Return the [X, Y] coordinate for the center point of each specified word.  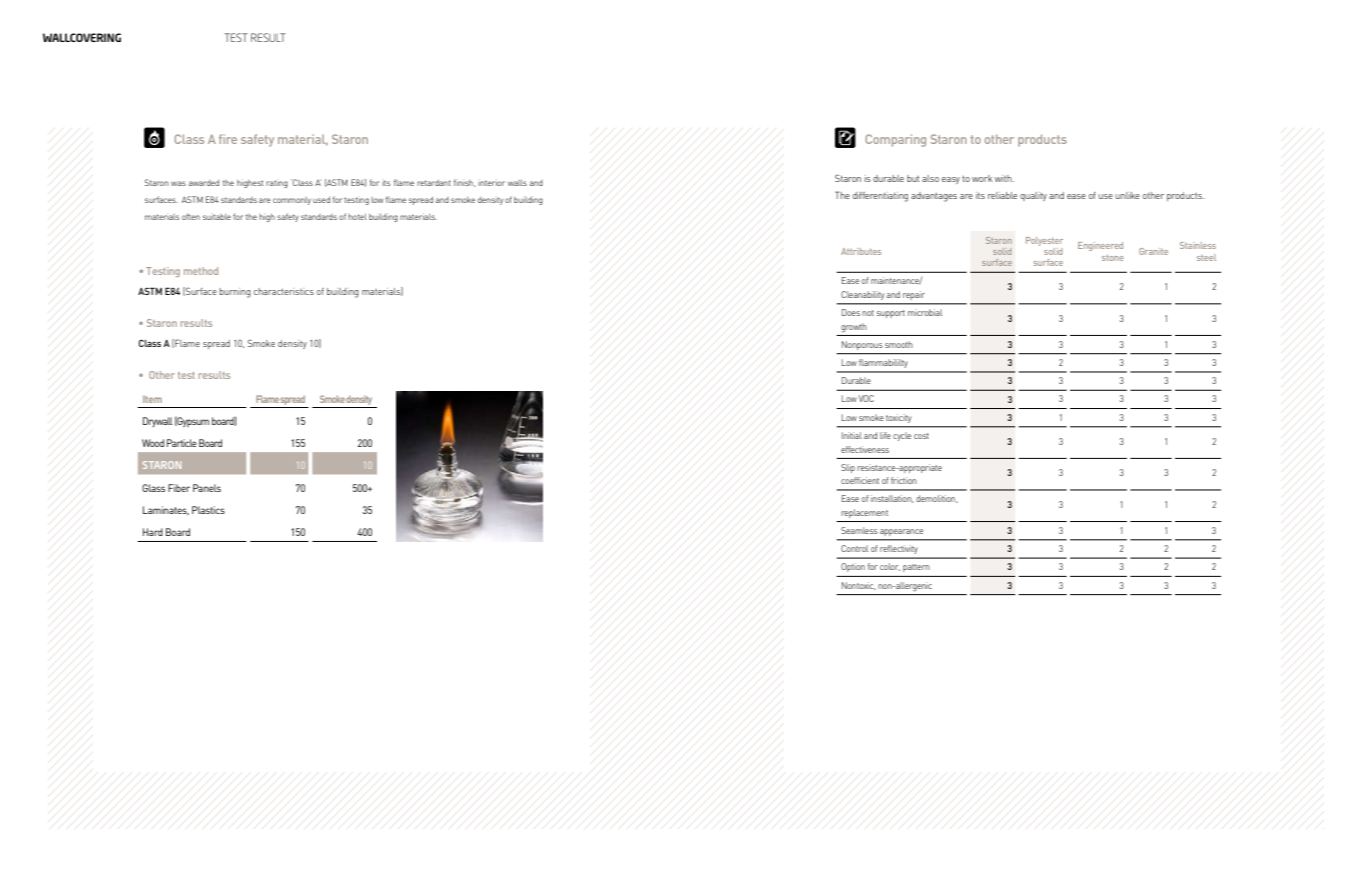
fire [228, 139]
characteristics [284, 291]
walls [517, 183]
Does [851, 312]
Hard [153, 532]
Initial [852, 435]
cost [921, 436]
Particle [182, 443]
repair [914, 295]
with [1004, 178]
